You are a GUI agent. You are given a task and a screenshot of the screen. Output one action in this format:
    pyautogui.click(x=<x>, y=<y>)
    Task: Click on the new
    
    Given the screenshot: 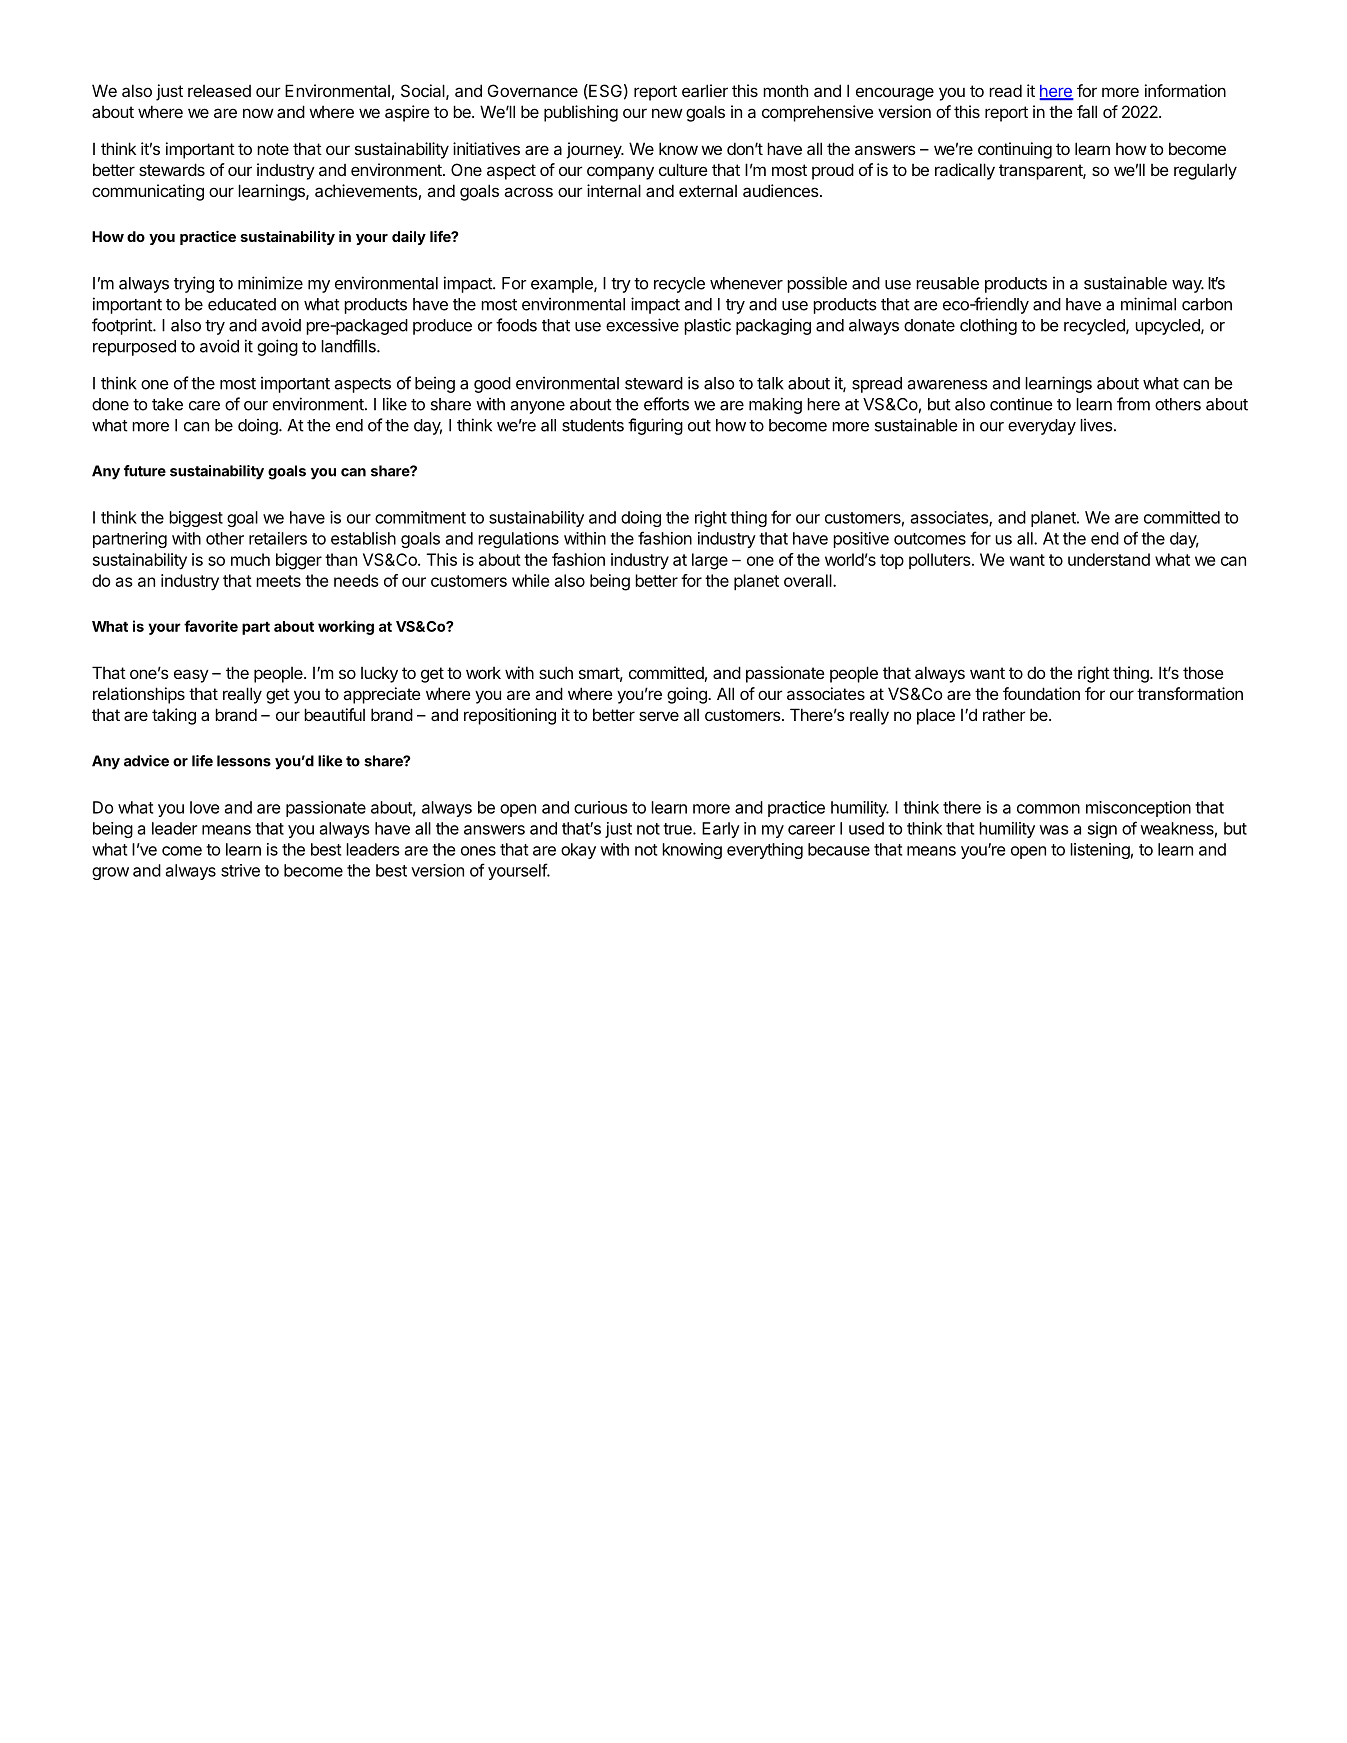 What is the action you would take?
    pyautogui.click(x=667, y=113)
